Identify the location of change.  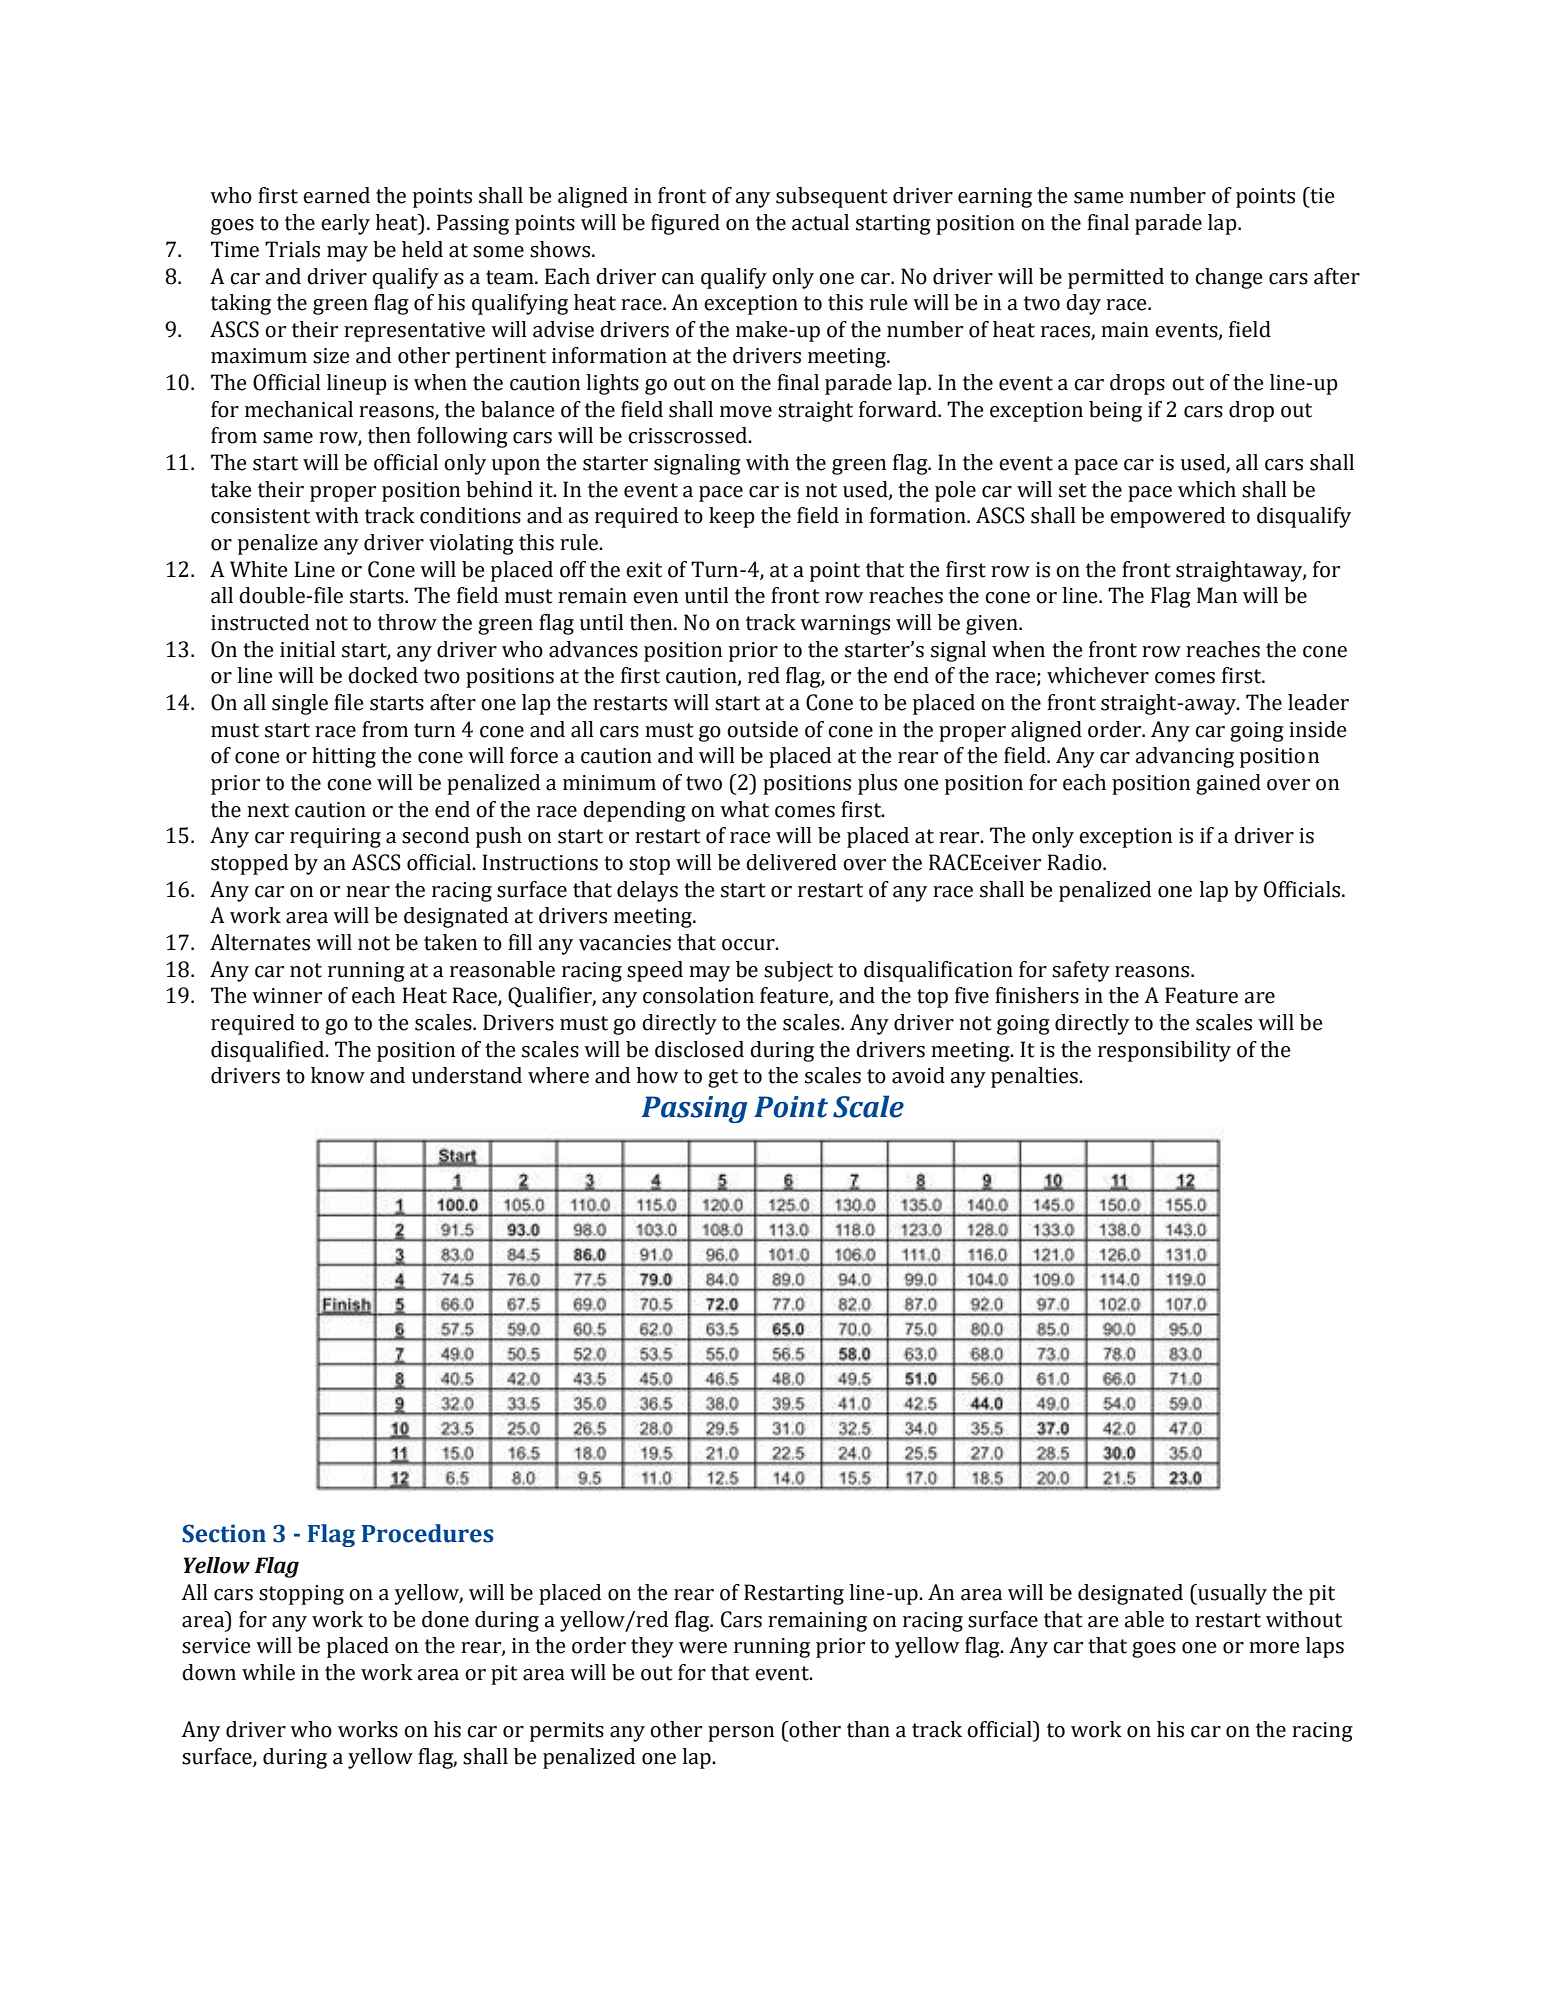
(1229, 278).
